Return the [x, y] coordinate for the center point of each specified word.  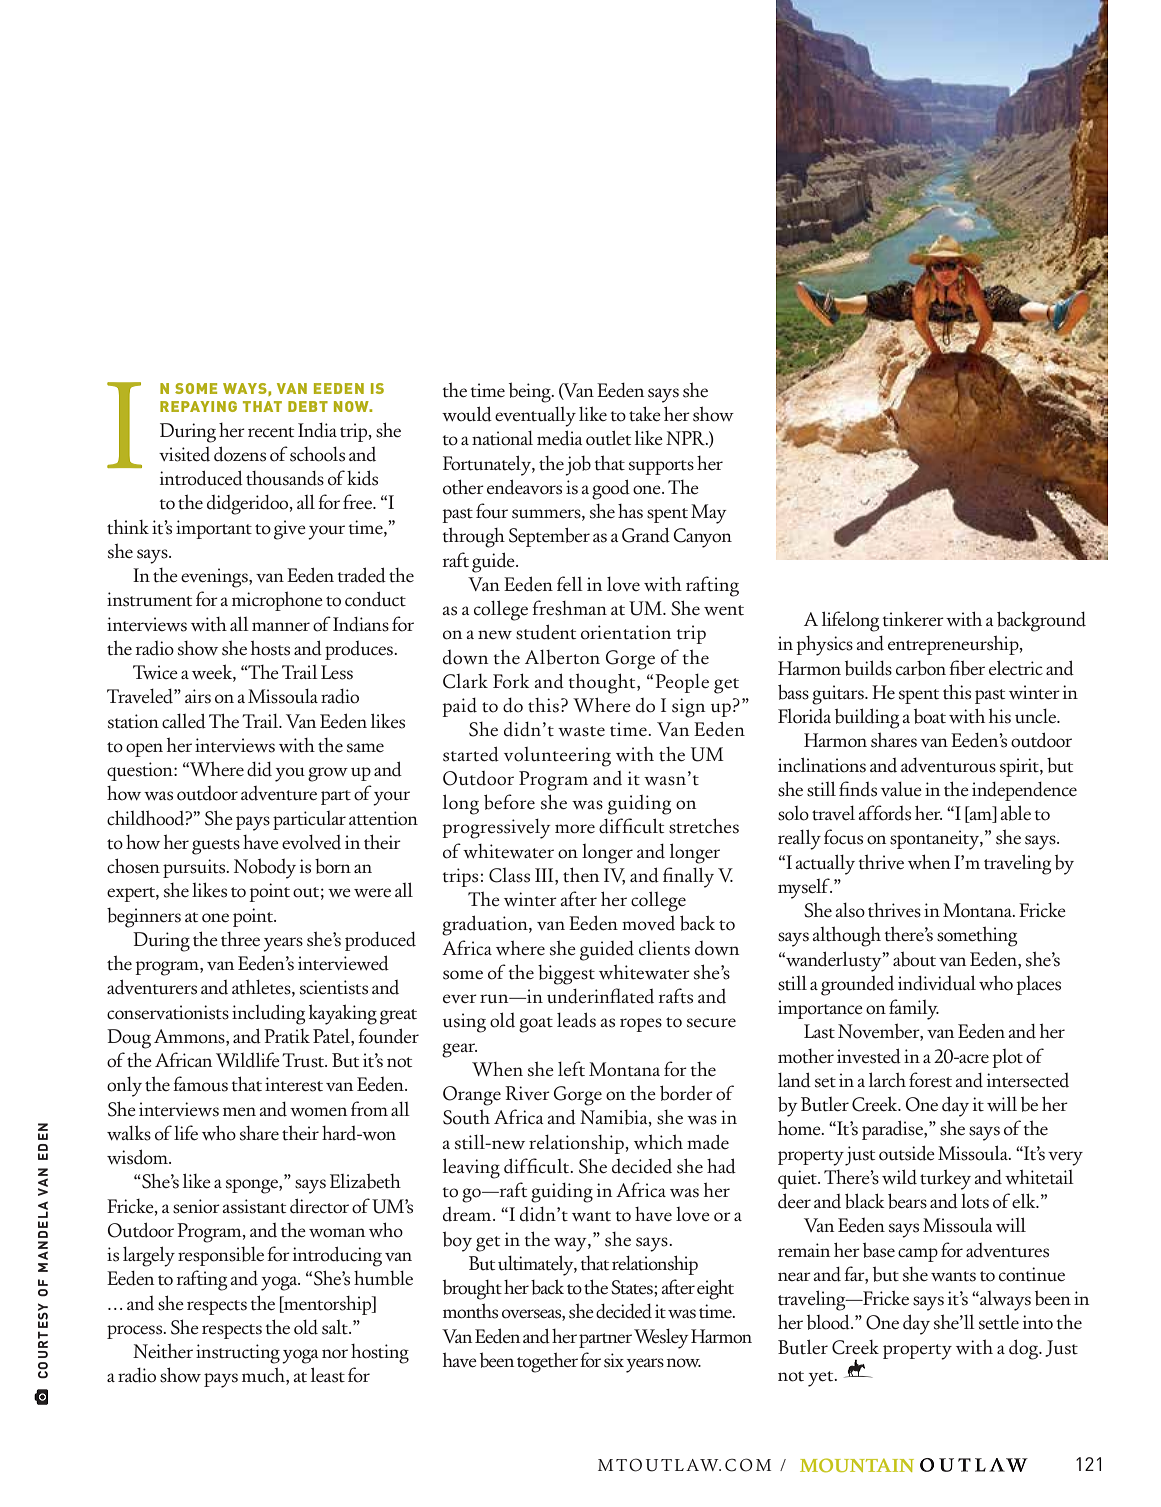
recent [271, 432]
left [571, 1069]
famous [200, 1084]
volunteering [557, 757]
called [184, 721]
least [328, 1375]
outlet [608, 438]
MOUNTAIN [857, 1465]
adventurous [948, 765]
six [614, 1360]
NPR [686, 438]
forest [930, 1080]
